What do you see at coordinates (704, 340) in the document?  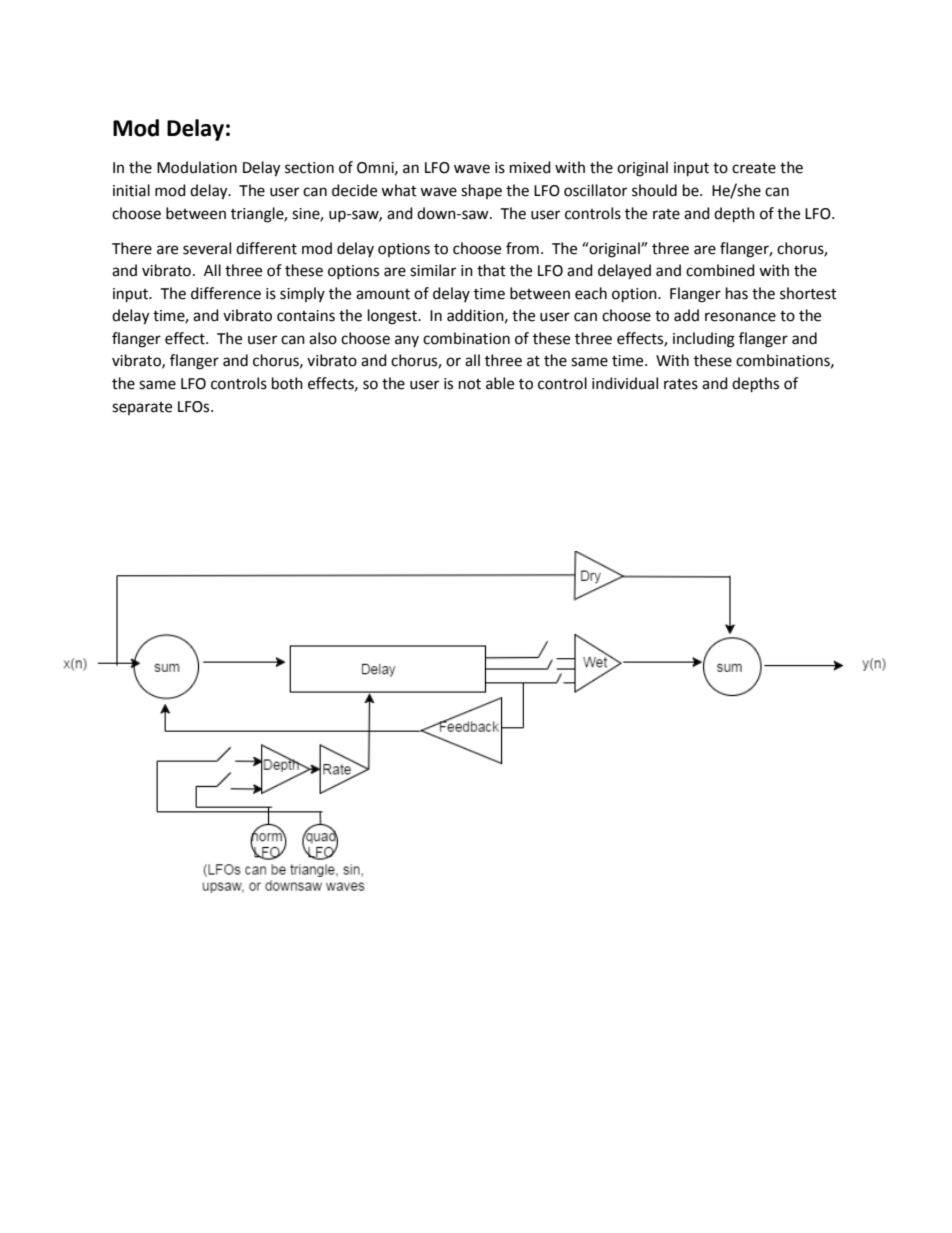 I see `including` at bounding box center [704, 340].
